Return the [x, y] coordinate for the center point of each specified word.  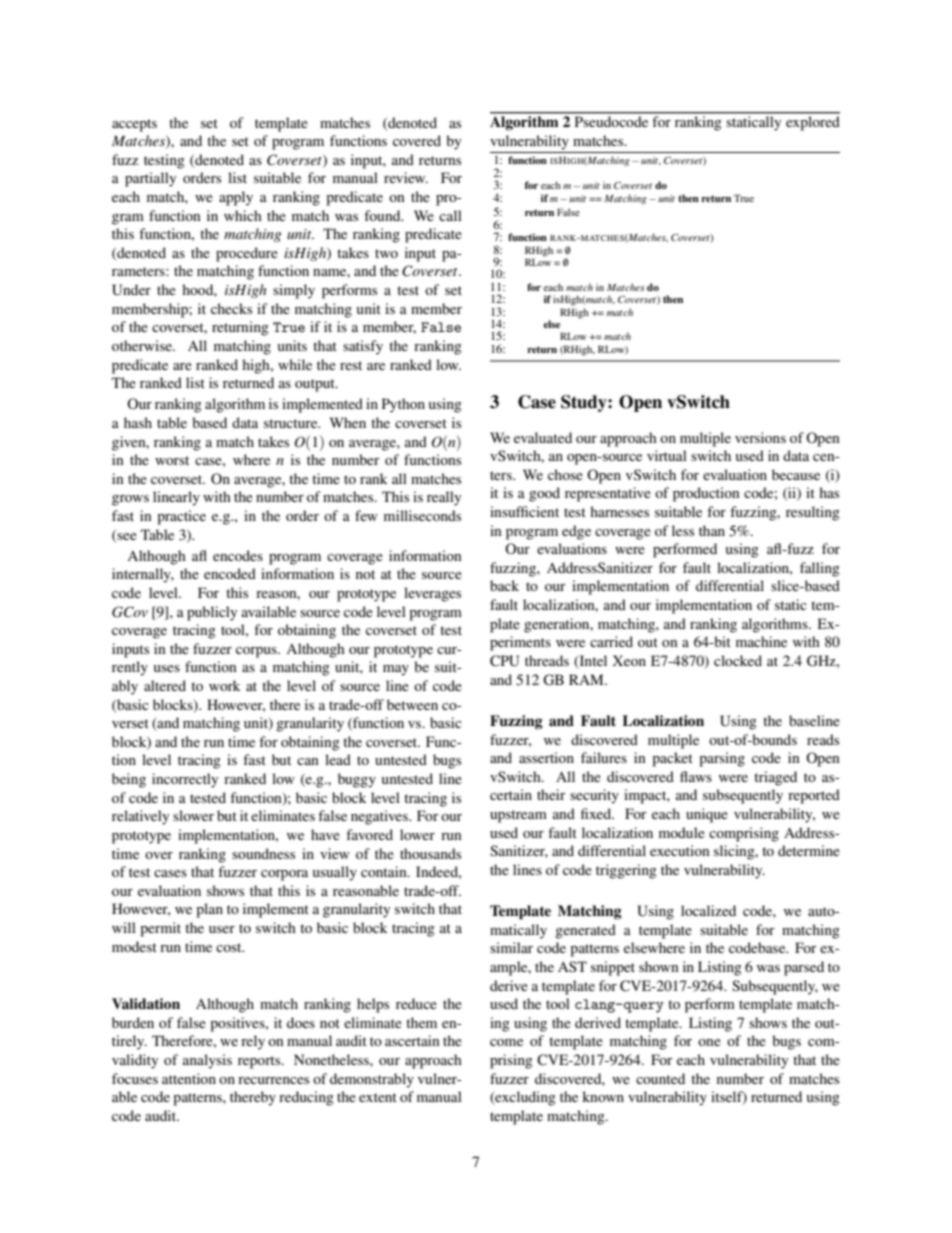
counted [660, 1078]
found [383, 215]
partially [150, 179]
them [421, 1022]
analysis [207, 1061]
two [386, 253]
